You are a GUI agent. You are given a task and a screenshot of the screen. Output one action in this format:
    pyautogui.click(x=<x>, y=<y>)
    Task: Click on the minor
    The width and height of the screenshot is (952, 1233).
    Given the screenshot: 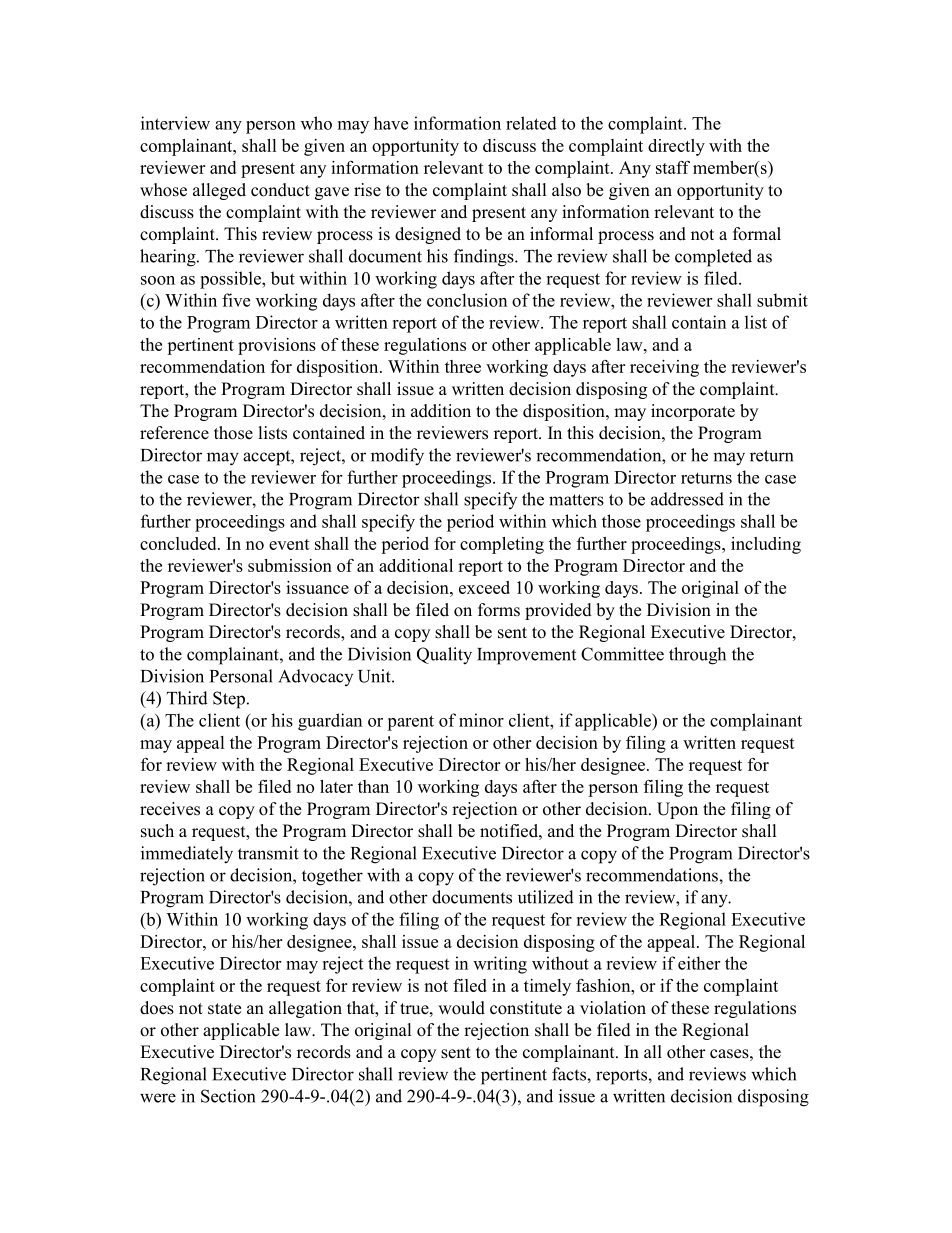 What is the action you would take?
    pyautogui.click(x=481, y=720)
